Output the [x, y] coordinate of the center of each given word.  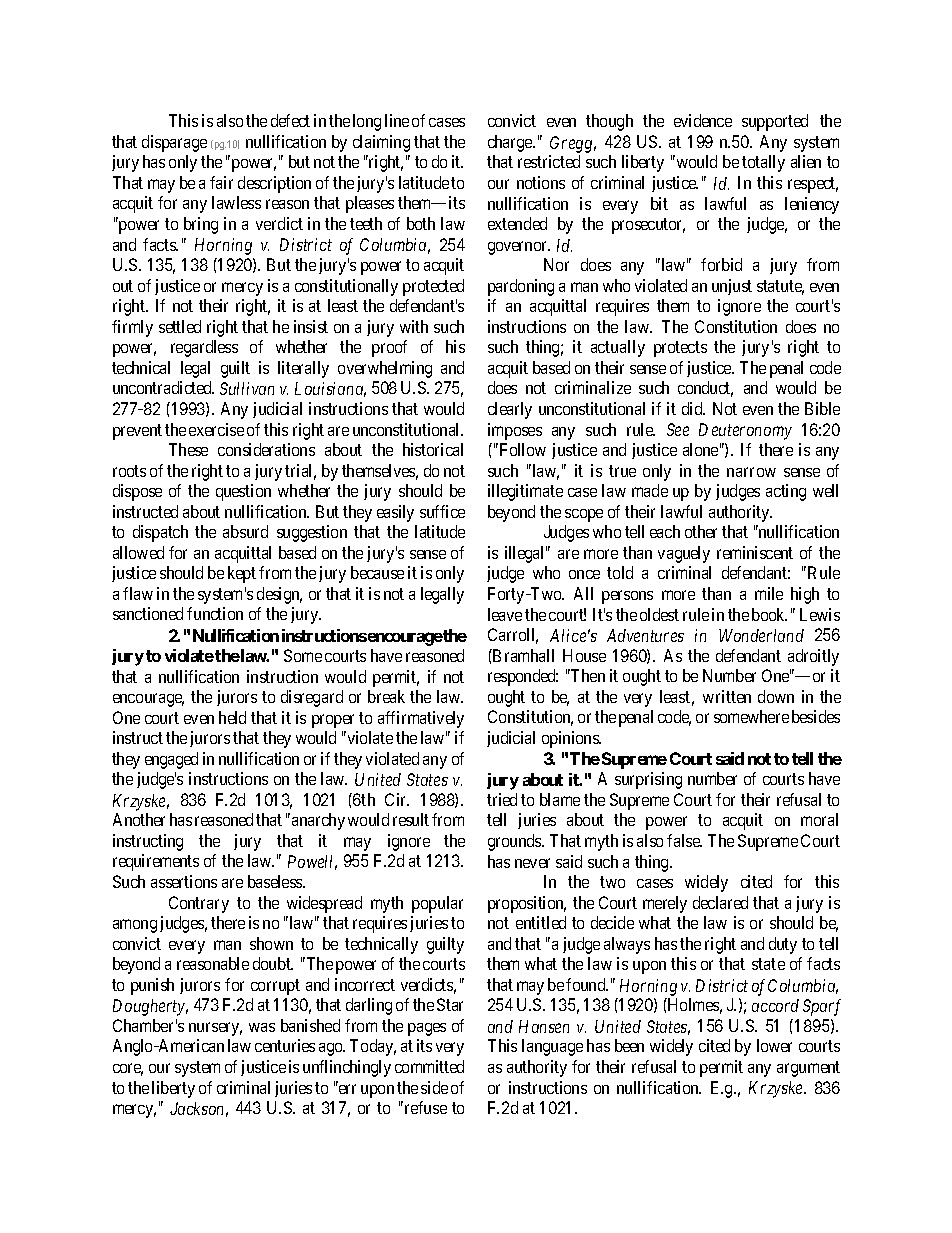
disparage [174, 143]
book [769, 614]
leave [505, 614]
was [262, 1027]
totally [763, 163]
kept [242, 574]
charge [511, 143]
